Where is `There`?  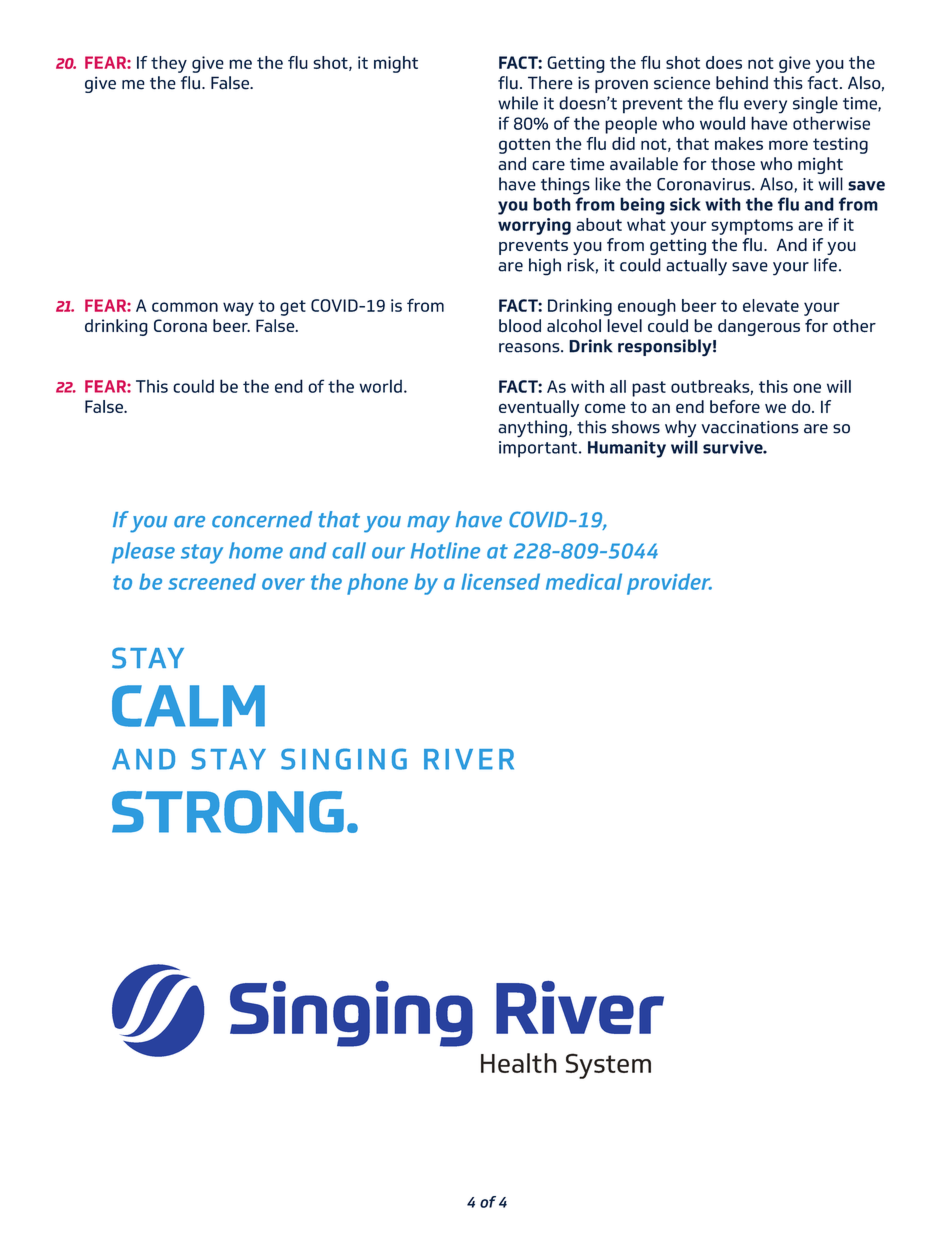
There is located at coordinates (550, 83).
